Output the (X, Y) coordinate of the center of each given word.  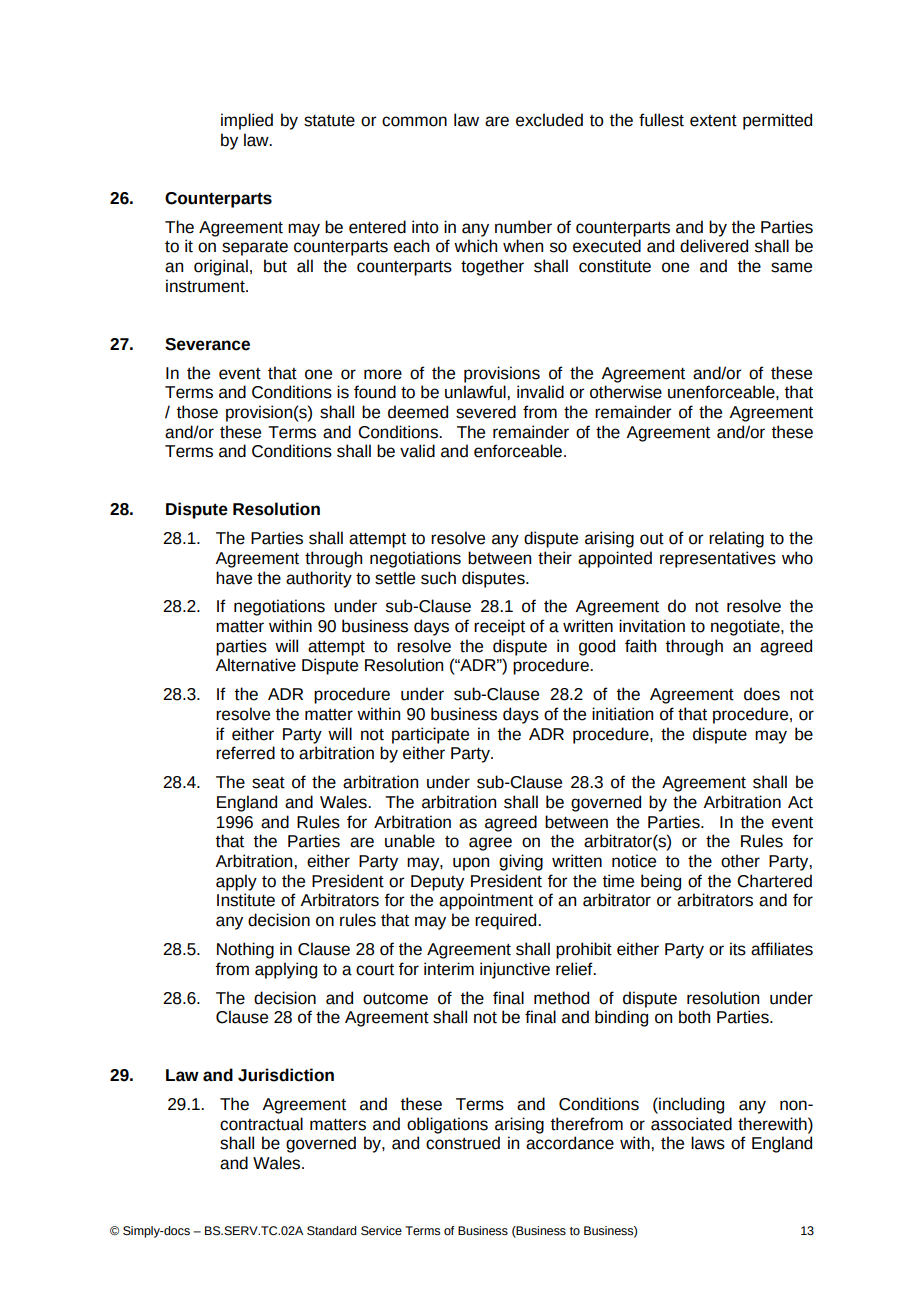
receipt (499, 627)
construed (463, 1143)
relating (736, 539)
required (507, 921)
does (762, 694)
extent (713, 121)
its (738, 949)
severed (486, 412)
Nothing (245, 950)
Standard (332, 1231)
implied (247, 121)
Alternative (255, 665)
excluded (549, 120)
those (197, 412)
